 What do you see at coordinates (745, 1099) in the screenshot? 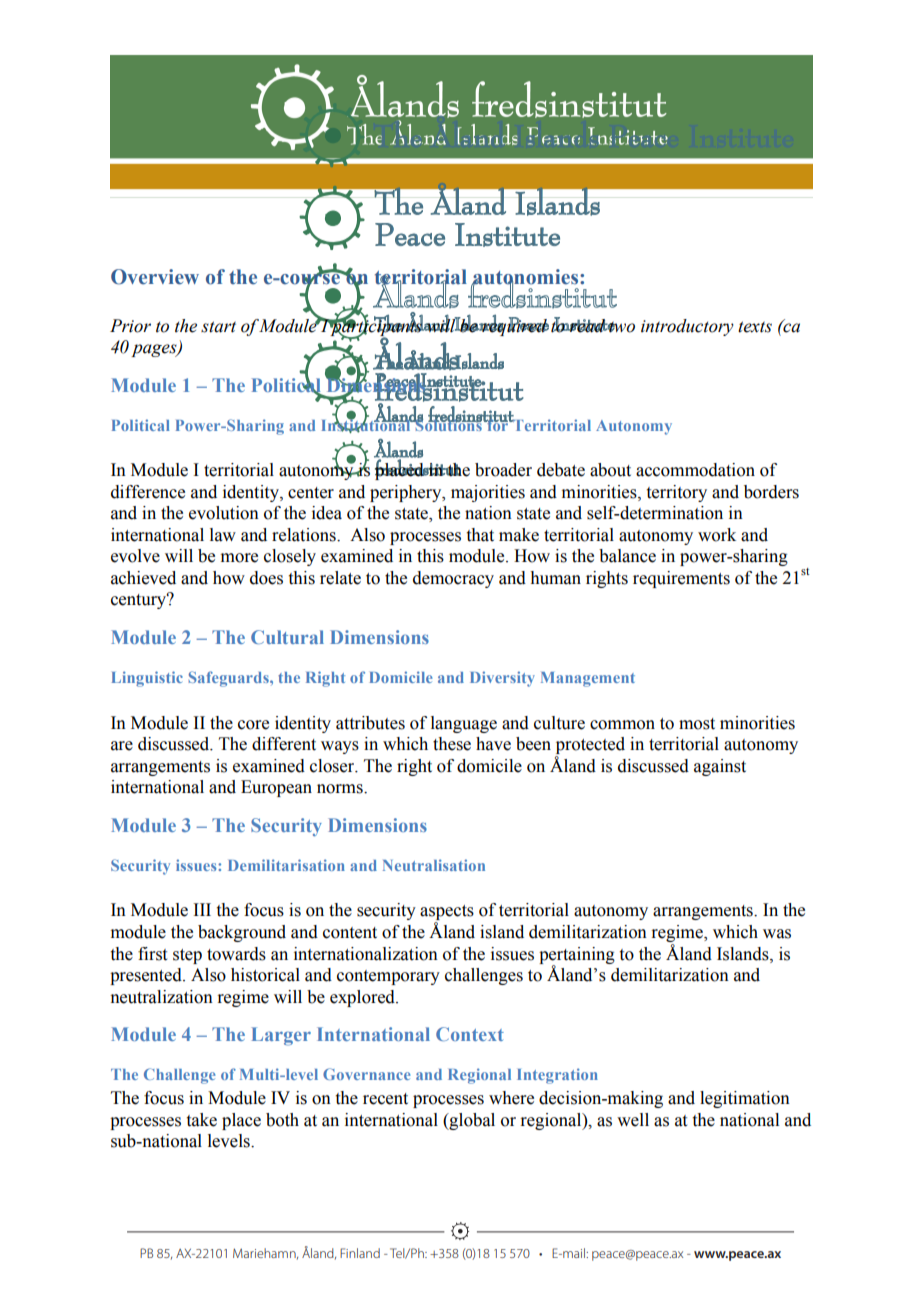
I see `legitimation` at bounding box center [745, 1099].
